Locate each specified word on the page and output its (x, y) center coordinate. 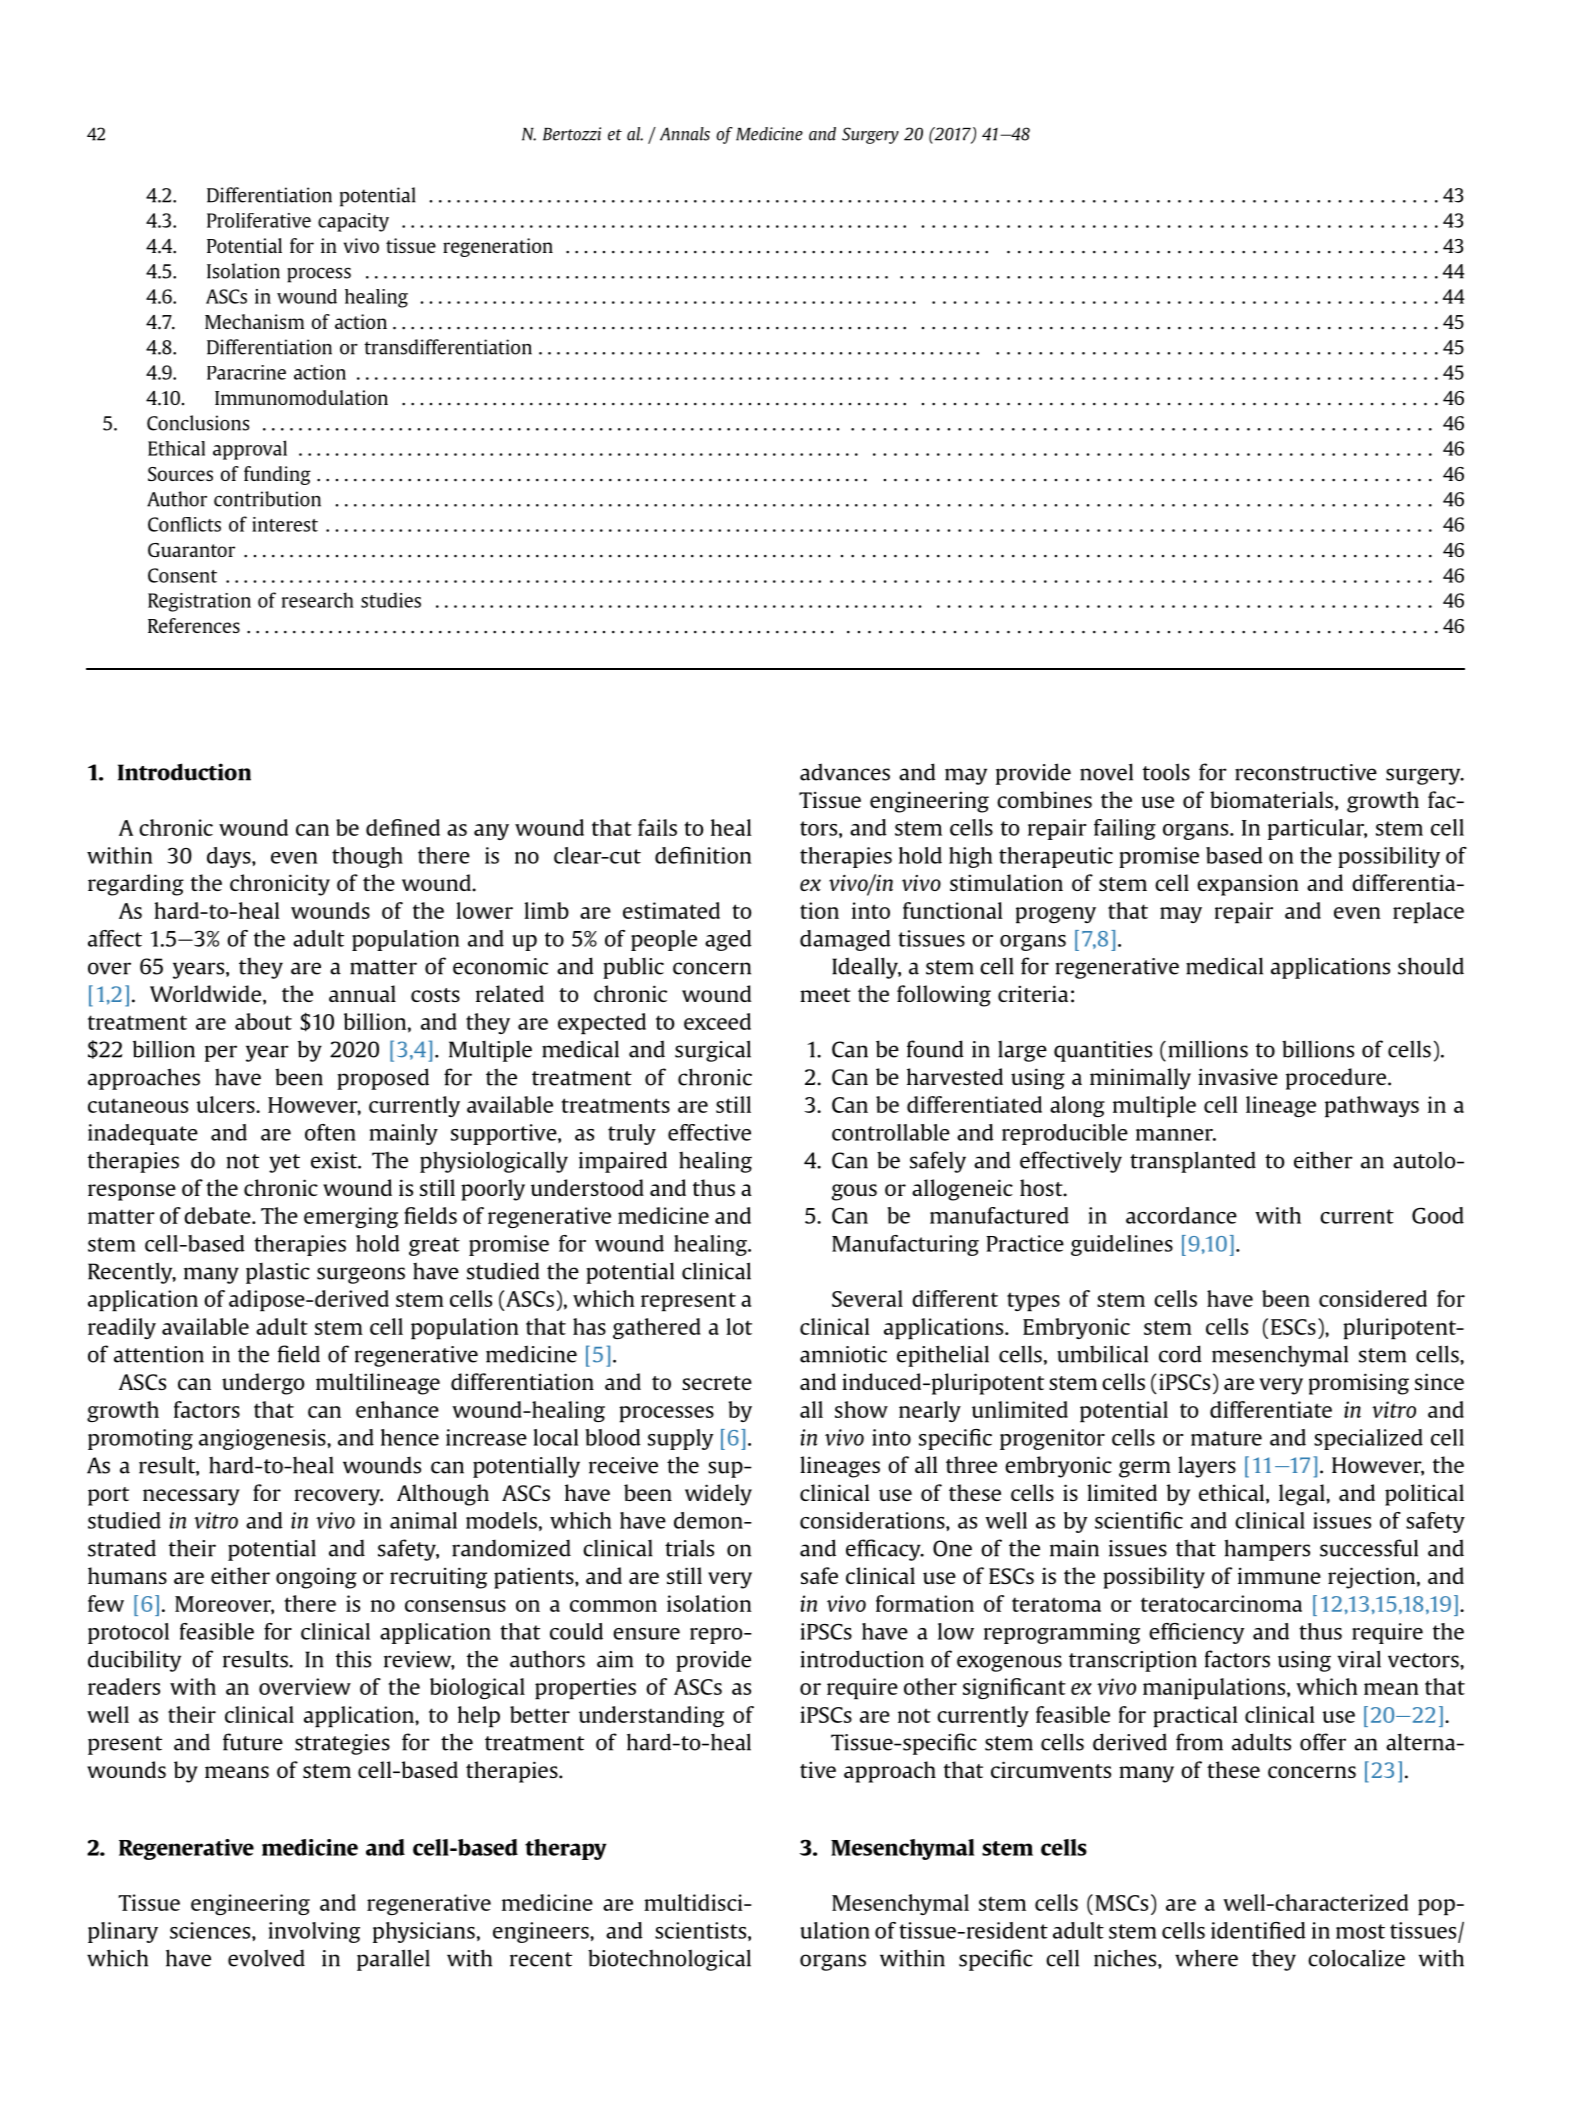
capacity (353, 222)
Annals (685, 134)
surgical (713, 1051)
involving (314, 1932)
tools (1166, 772)
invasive (1238, 1076)
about (263, 1021)
